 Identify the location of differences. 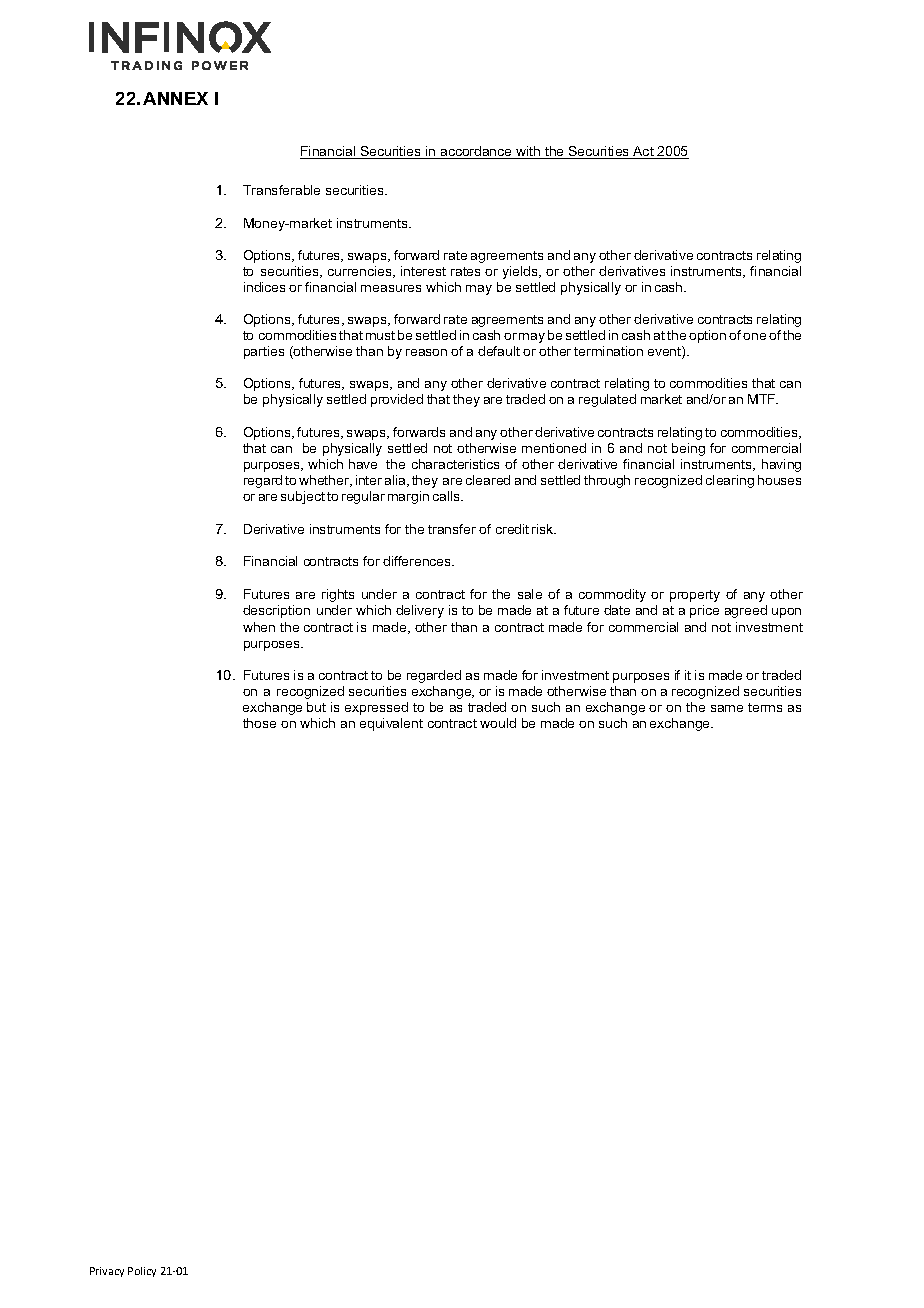
(418, 561).
